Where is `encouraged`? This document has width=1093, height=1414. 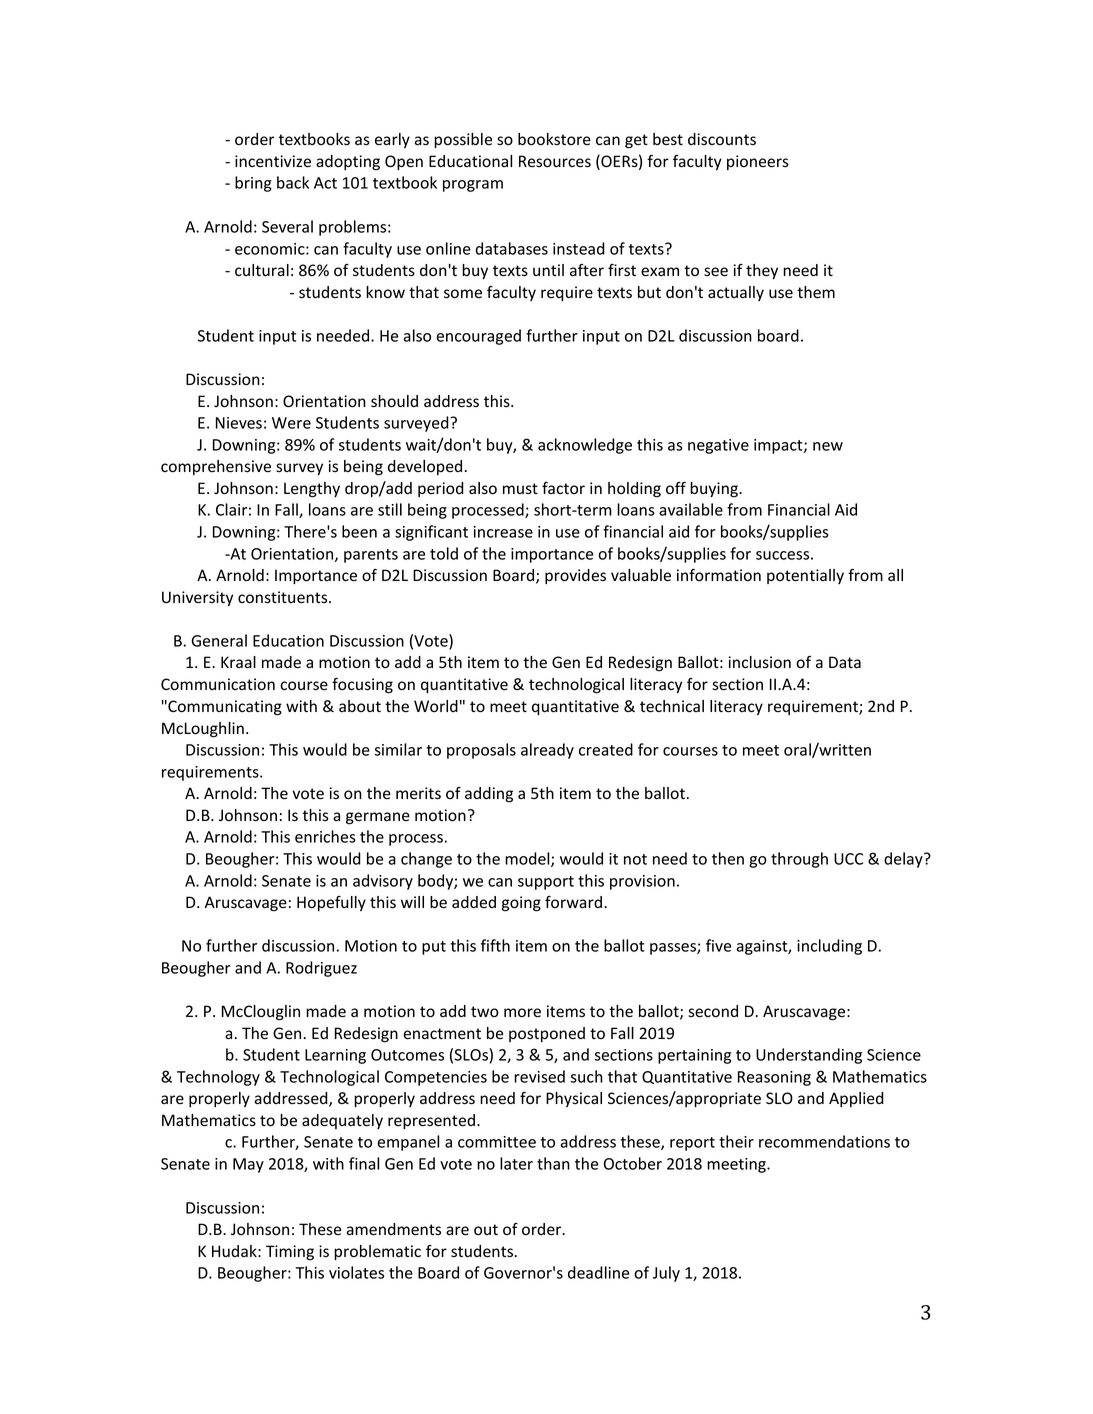 encouraged is located at coordinates (478, 337).
